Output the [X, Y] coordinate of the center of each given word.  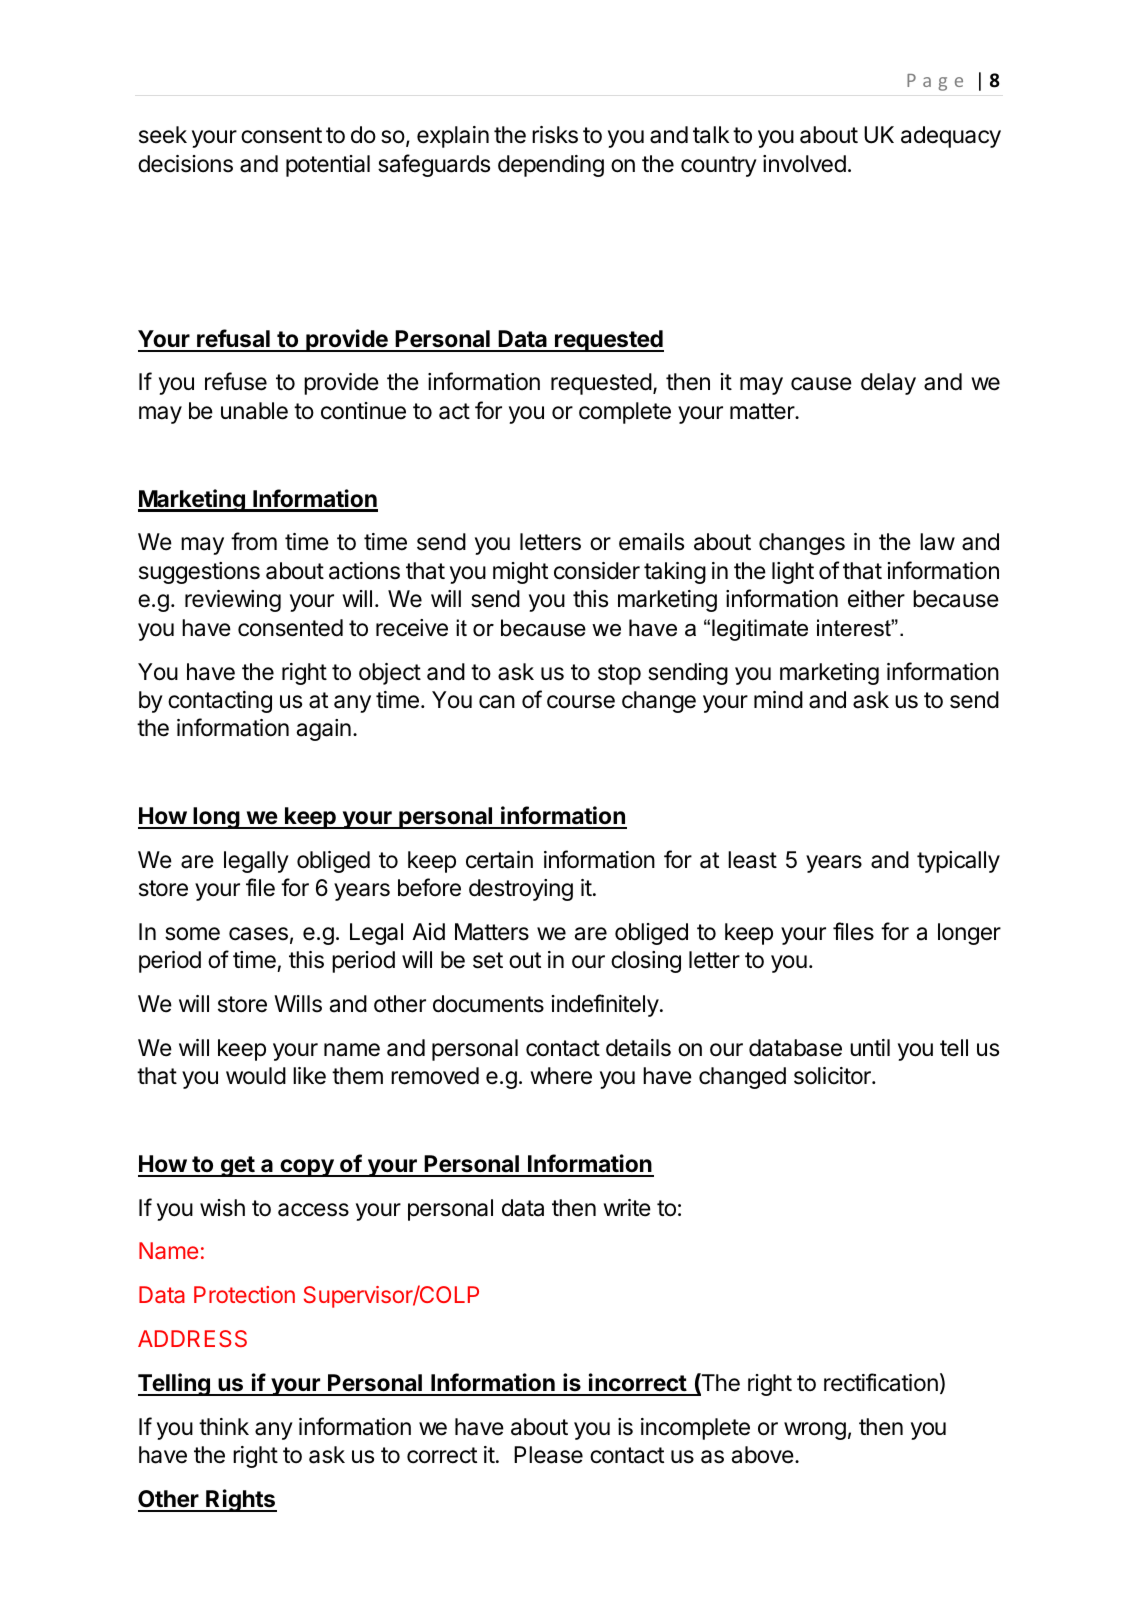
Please [548, 1455]
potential [328, 166]
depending [551, 166]
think [224, 1426]
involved [804, 164]
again [324, 730]
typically [958, 862]
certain [499, 860]
